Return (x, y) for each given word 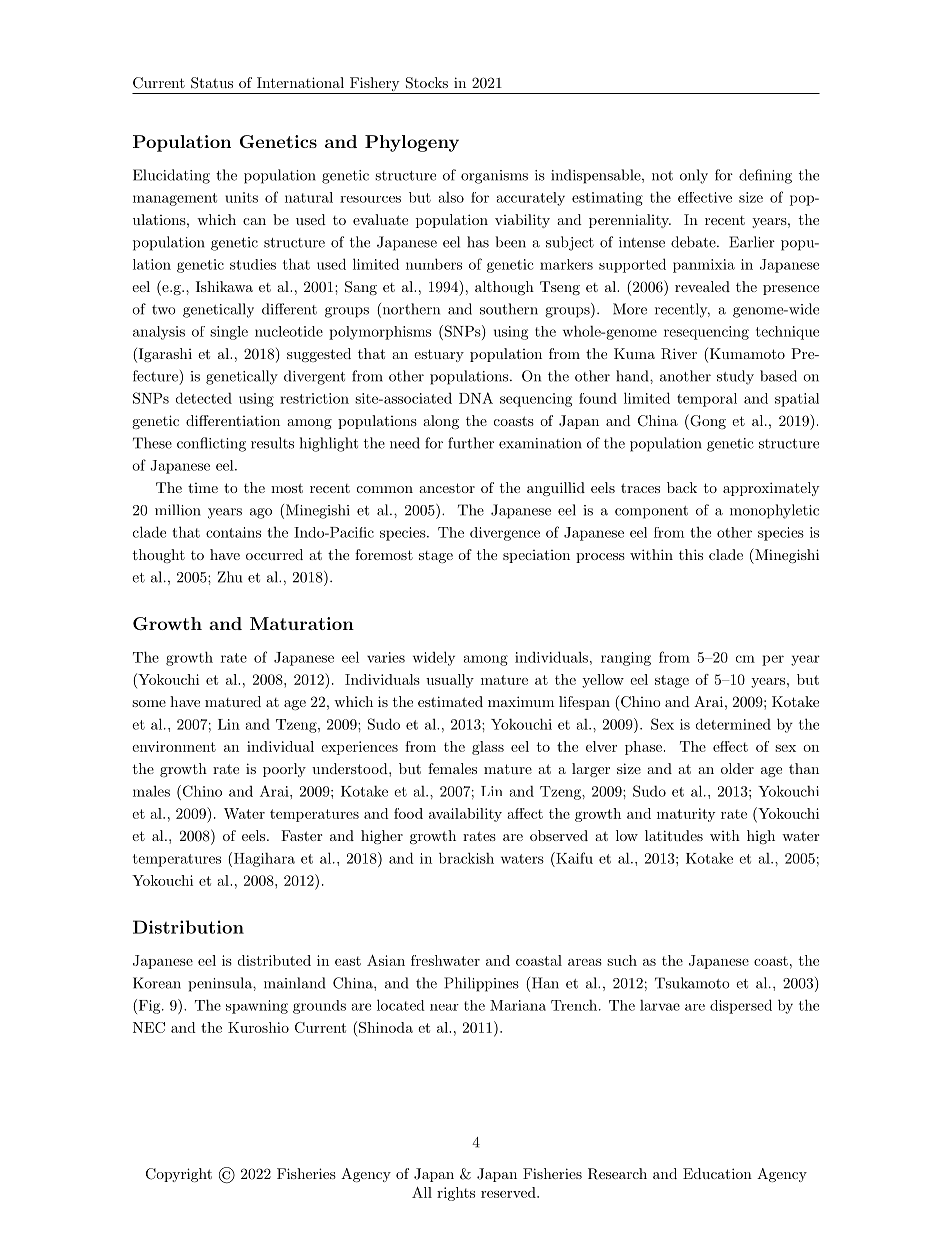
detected (204, 398)
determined (733, 724)
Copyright (179, 1175)
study (735, 377)
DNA (476, 398)
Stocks (427, 83)
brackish (466, 858)
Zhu (230, 577)
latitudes (674, 835)
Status (212, 83)
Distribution (188, 927)
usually (450, 681)
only (694, 176)
